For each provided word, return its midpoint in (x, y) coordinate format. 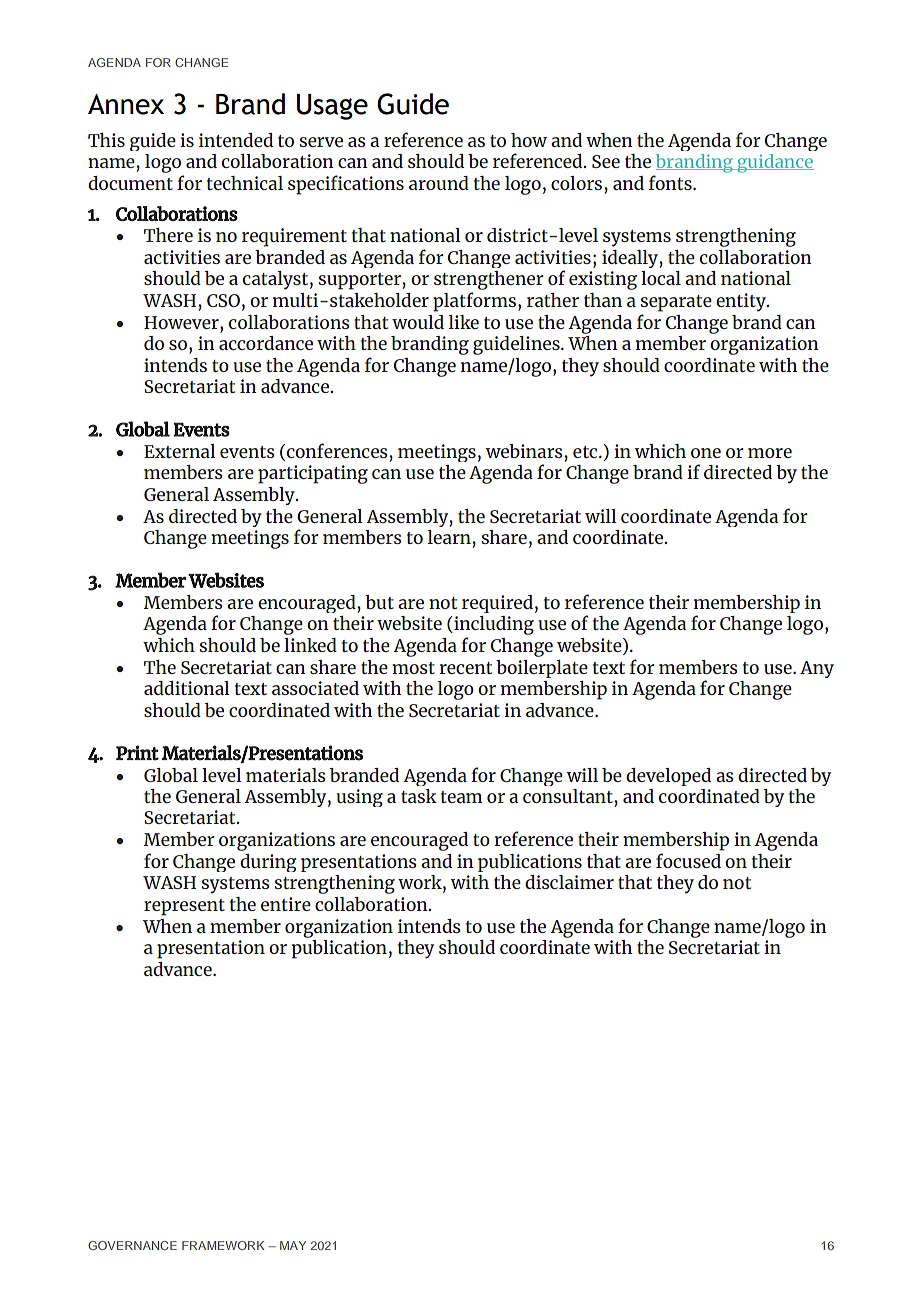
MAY (293, 1245)
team (462, 797)
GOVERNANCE (132, 1245)
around (439, 183)
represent (184, 907)
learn (449, 537)
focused (688, 860)
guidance (774, 163)
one (706, 453)
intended (236, 140)
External (180, 451)
